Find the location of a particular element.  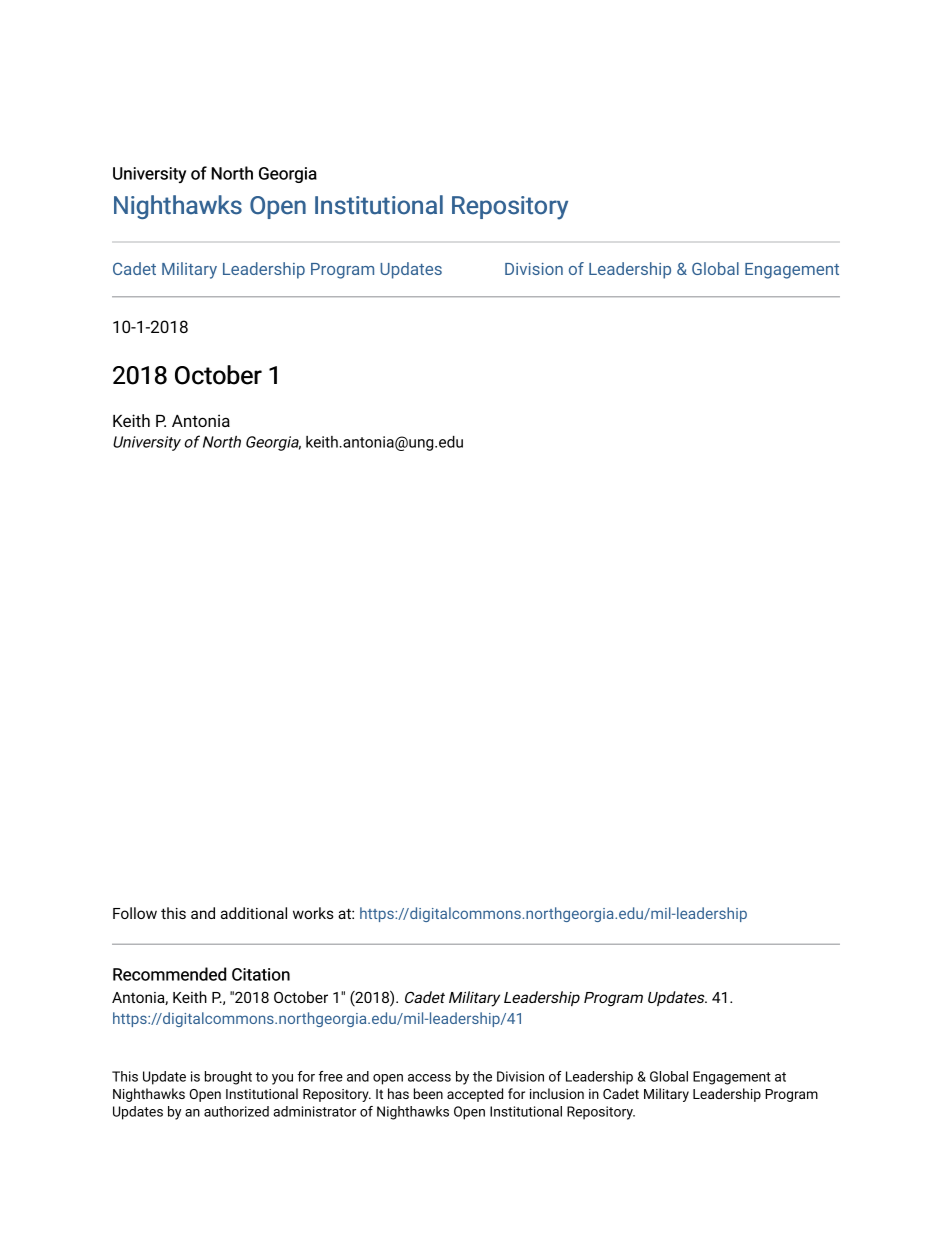

authorized is located at coordinates (236, 1111).
